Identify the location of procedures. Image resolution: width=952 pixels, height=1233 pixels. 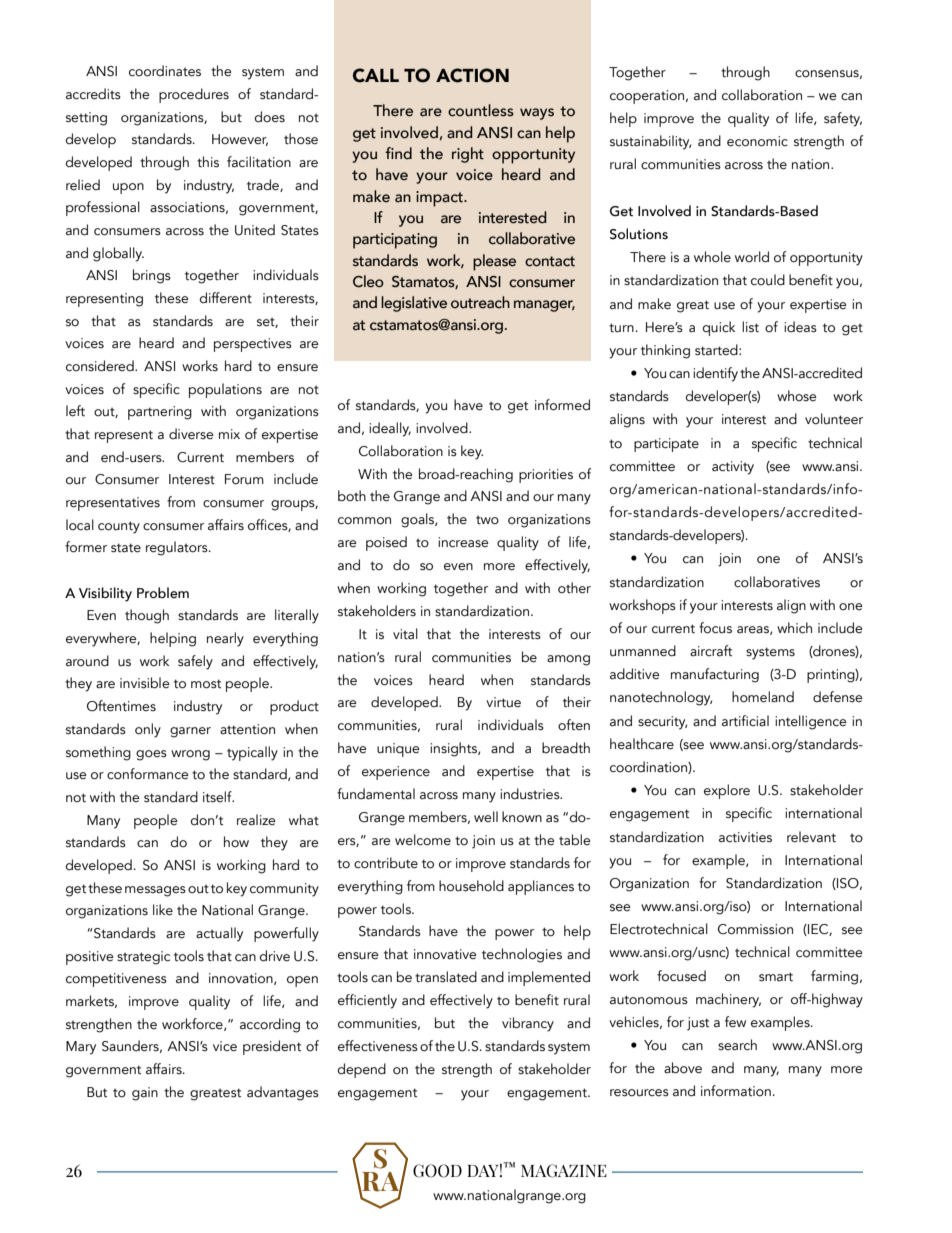
(194, 95).
